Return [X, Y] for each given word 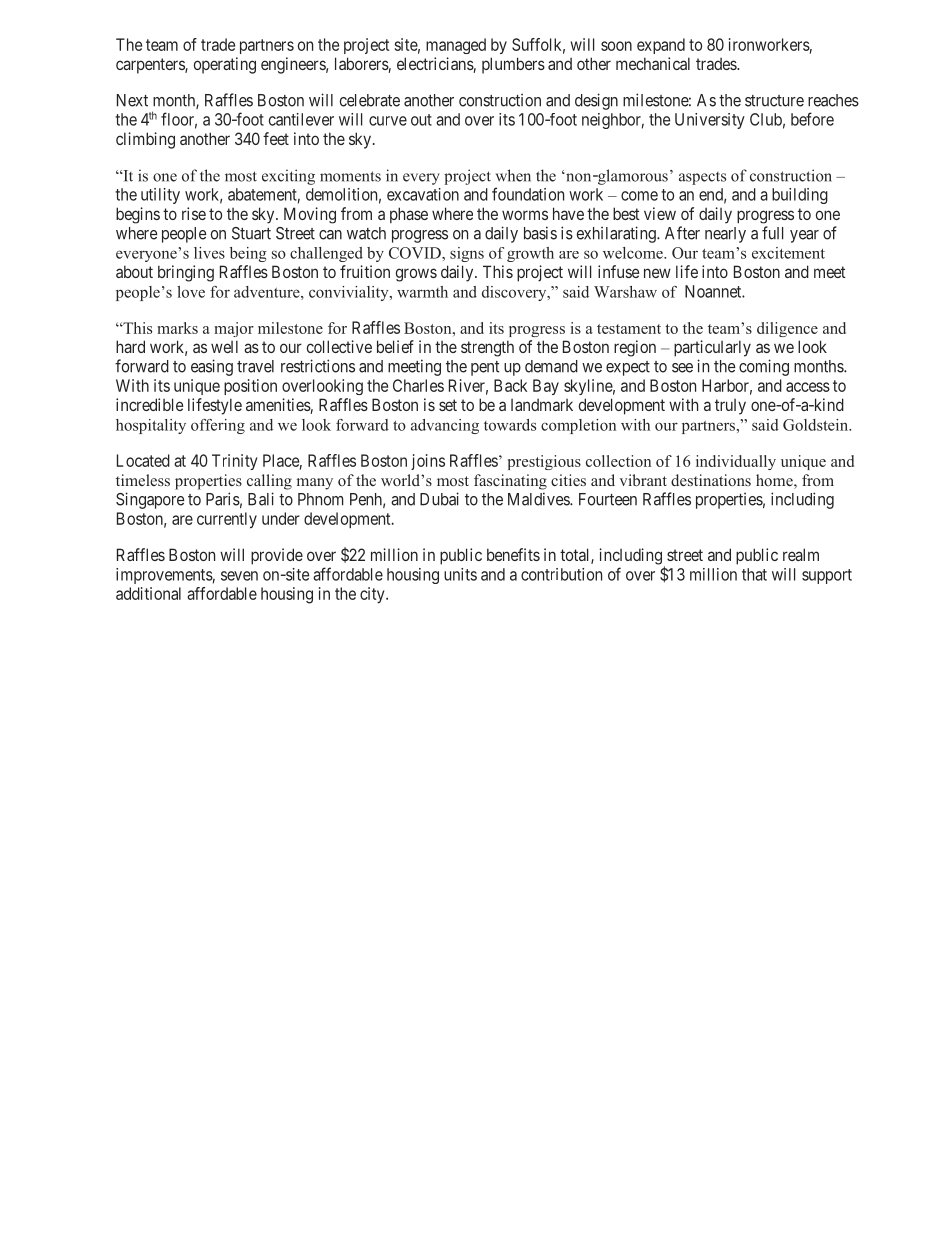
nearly [725, 235]
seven [239, 576]
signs [467, 254]
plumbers [513, 65]
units [460, 574]
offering [218, 426]
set [448, 405]
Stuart [251, 233]
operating [225, 65]
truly [730, 407]
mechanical [653, 63]
